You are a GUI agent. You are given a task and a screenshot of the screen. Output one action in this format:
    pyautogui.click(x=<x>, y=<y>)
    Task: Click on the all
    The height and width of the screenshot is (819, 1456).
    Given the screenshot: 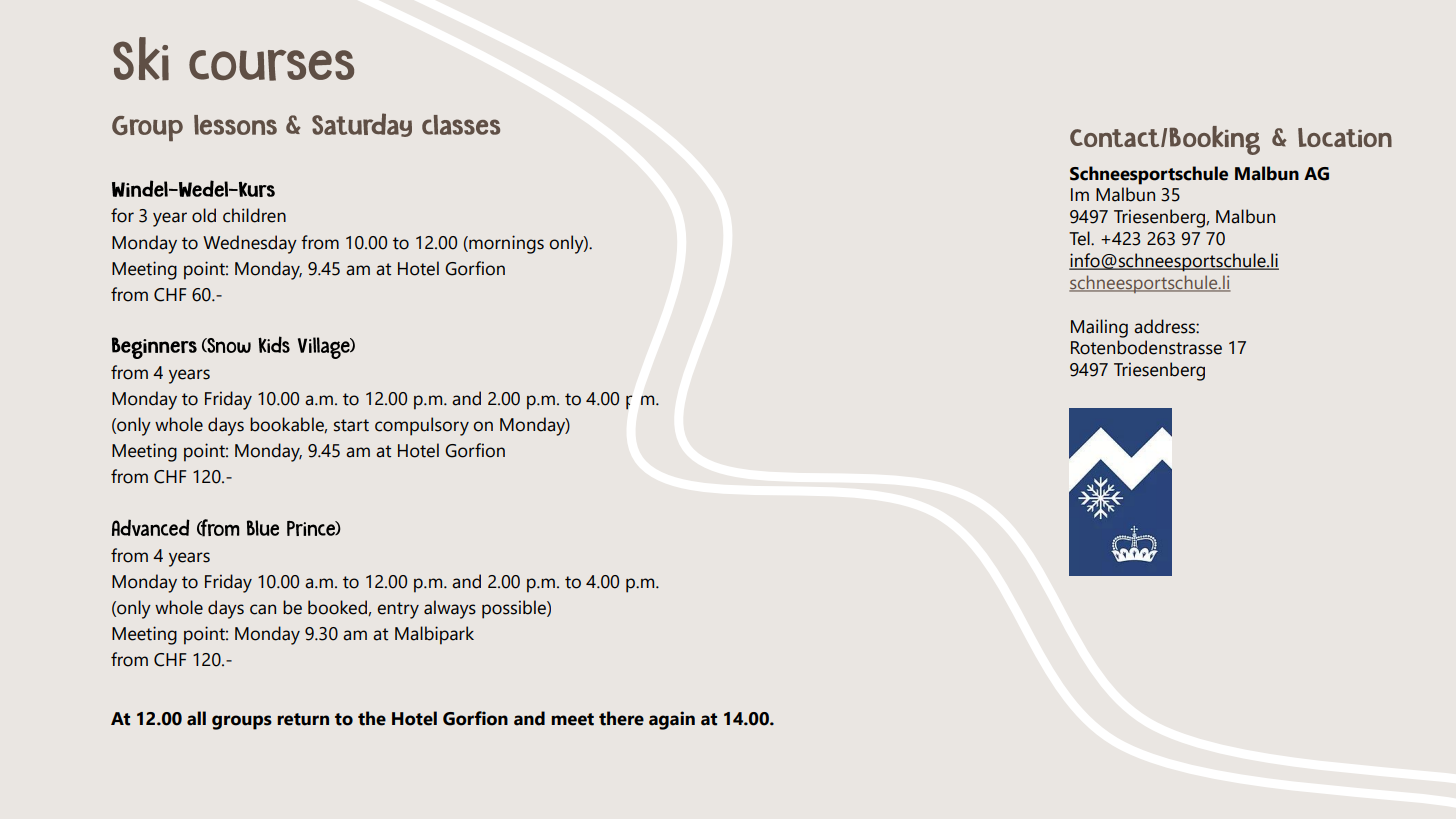 What is the action you would take?
    pyautogui.click(x=196, y=718)
